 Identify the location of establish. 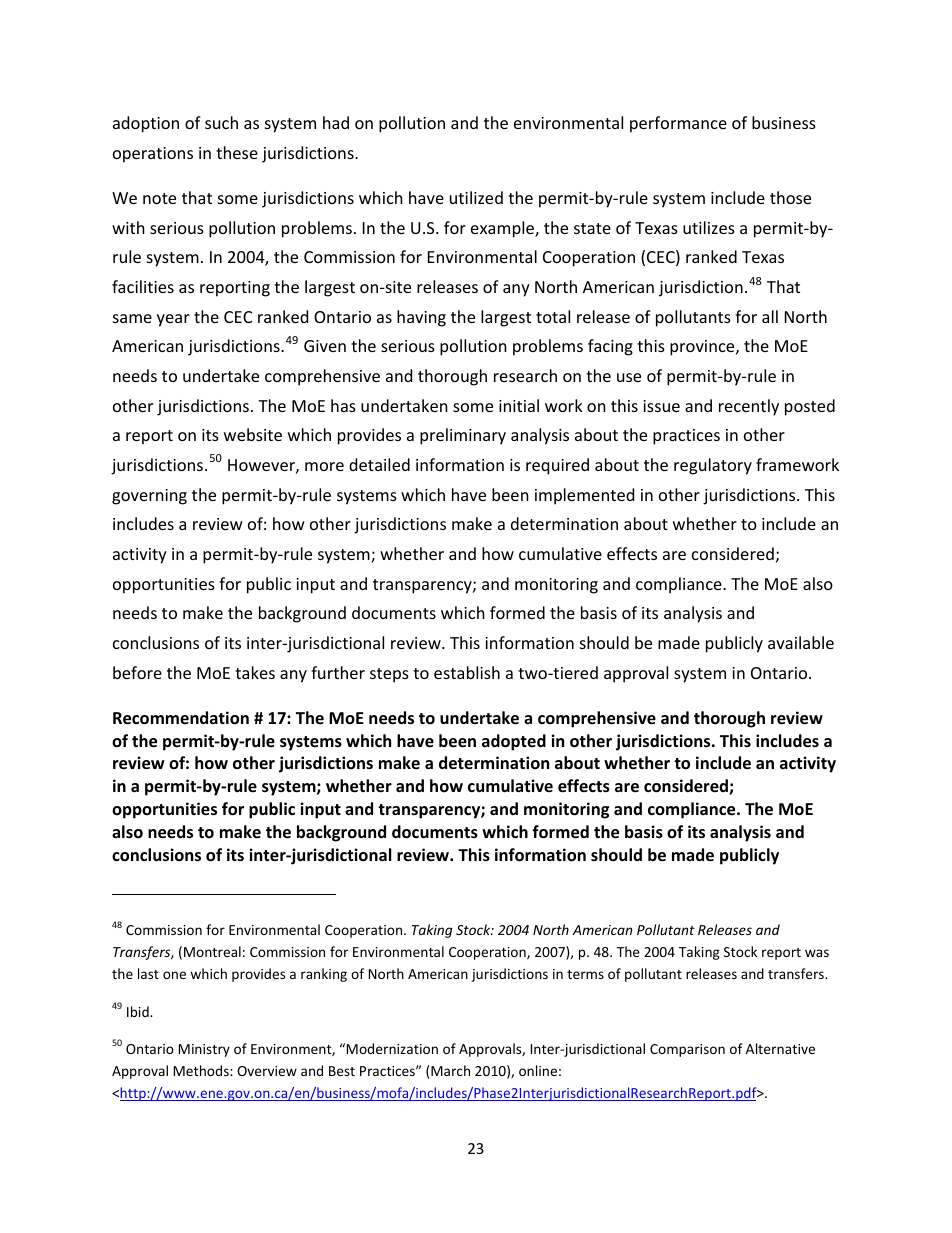
(467, 672).
